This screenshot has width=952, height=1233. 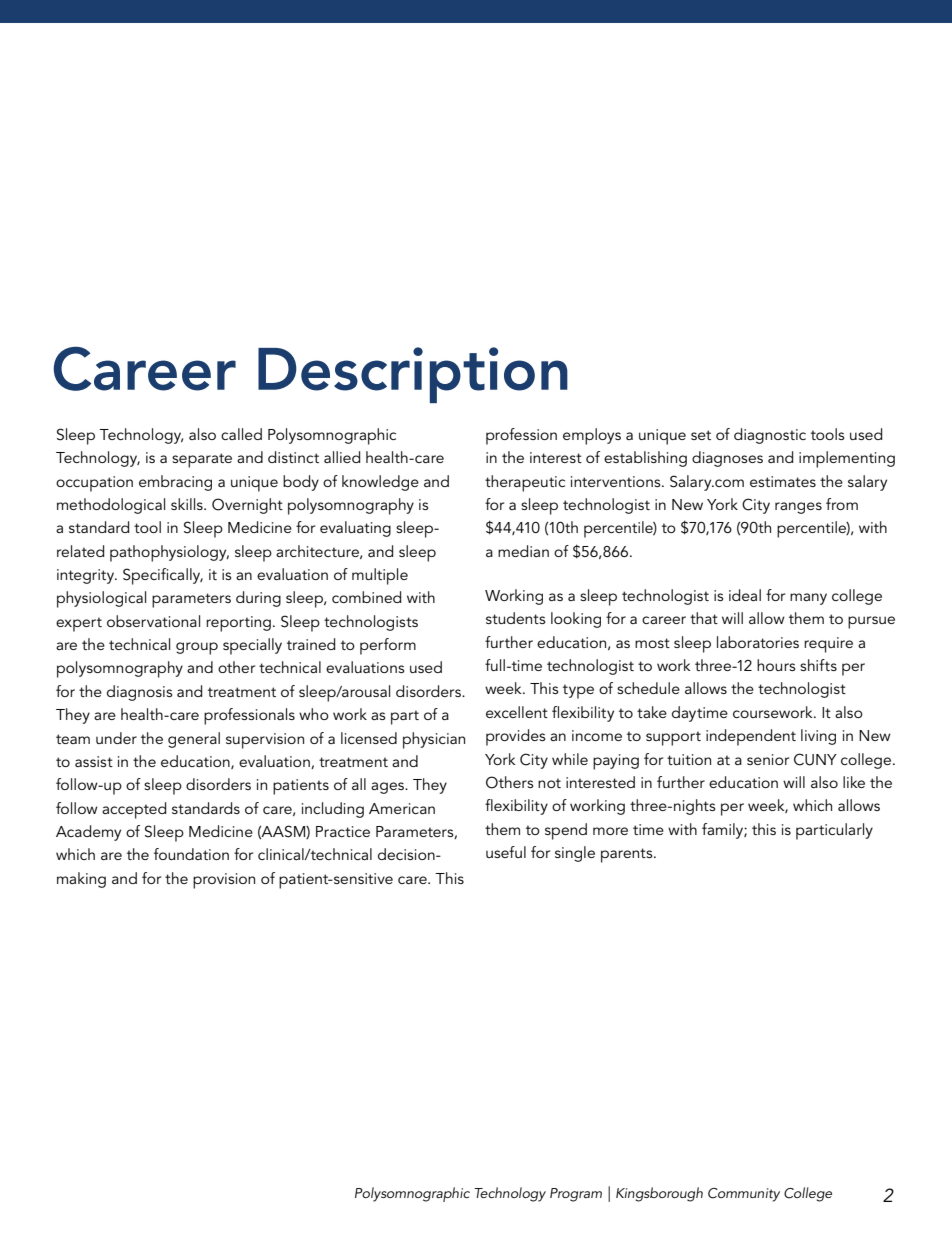 What do you see at coordinates (770, 436) in the screenshot?
I see `diagnostic` at bounding box center [770, 436].
